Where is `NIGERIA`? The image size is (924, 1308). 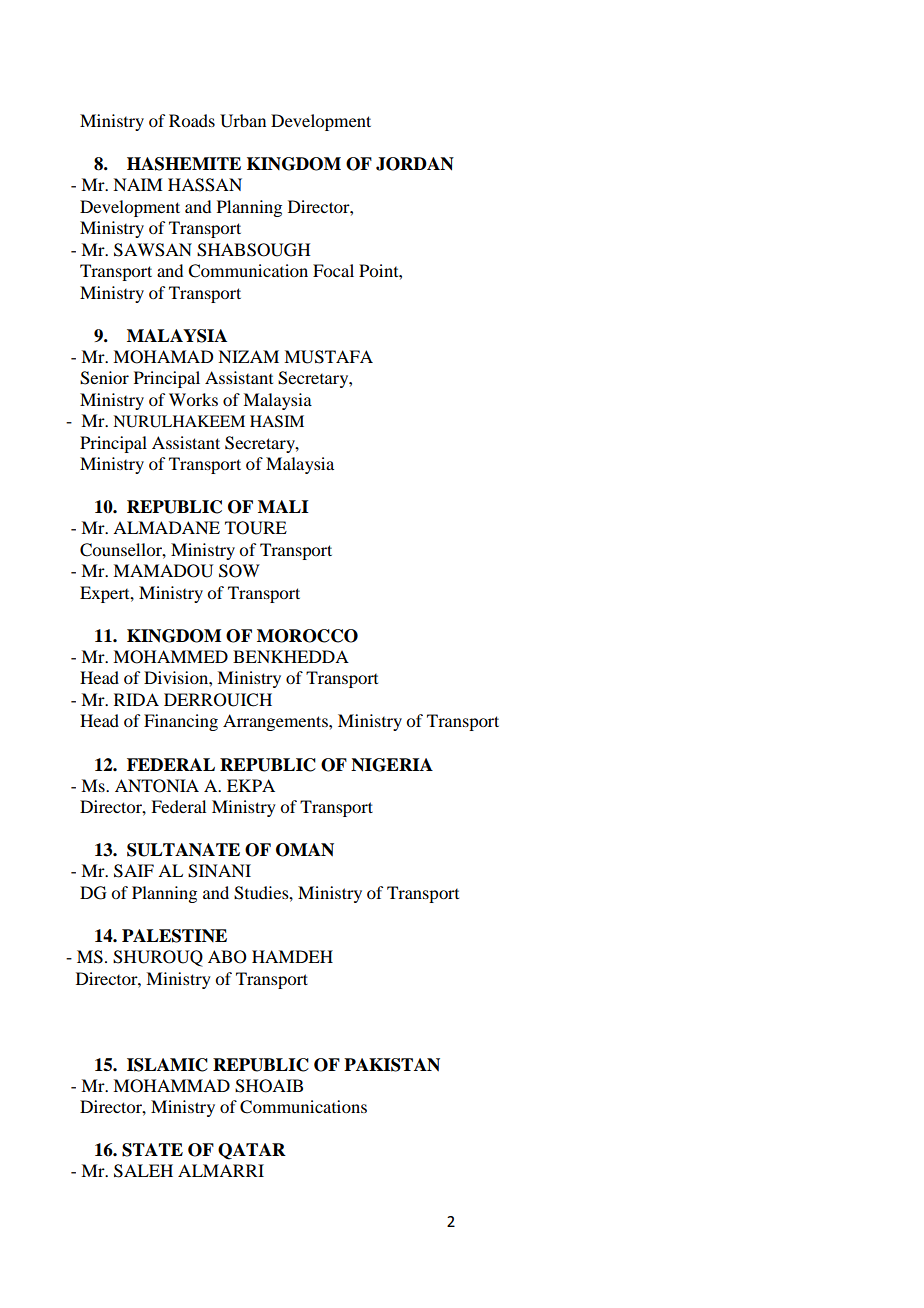 NIGERIA is located at coordinates (392, 765).
